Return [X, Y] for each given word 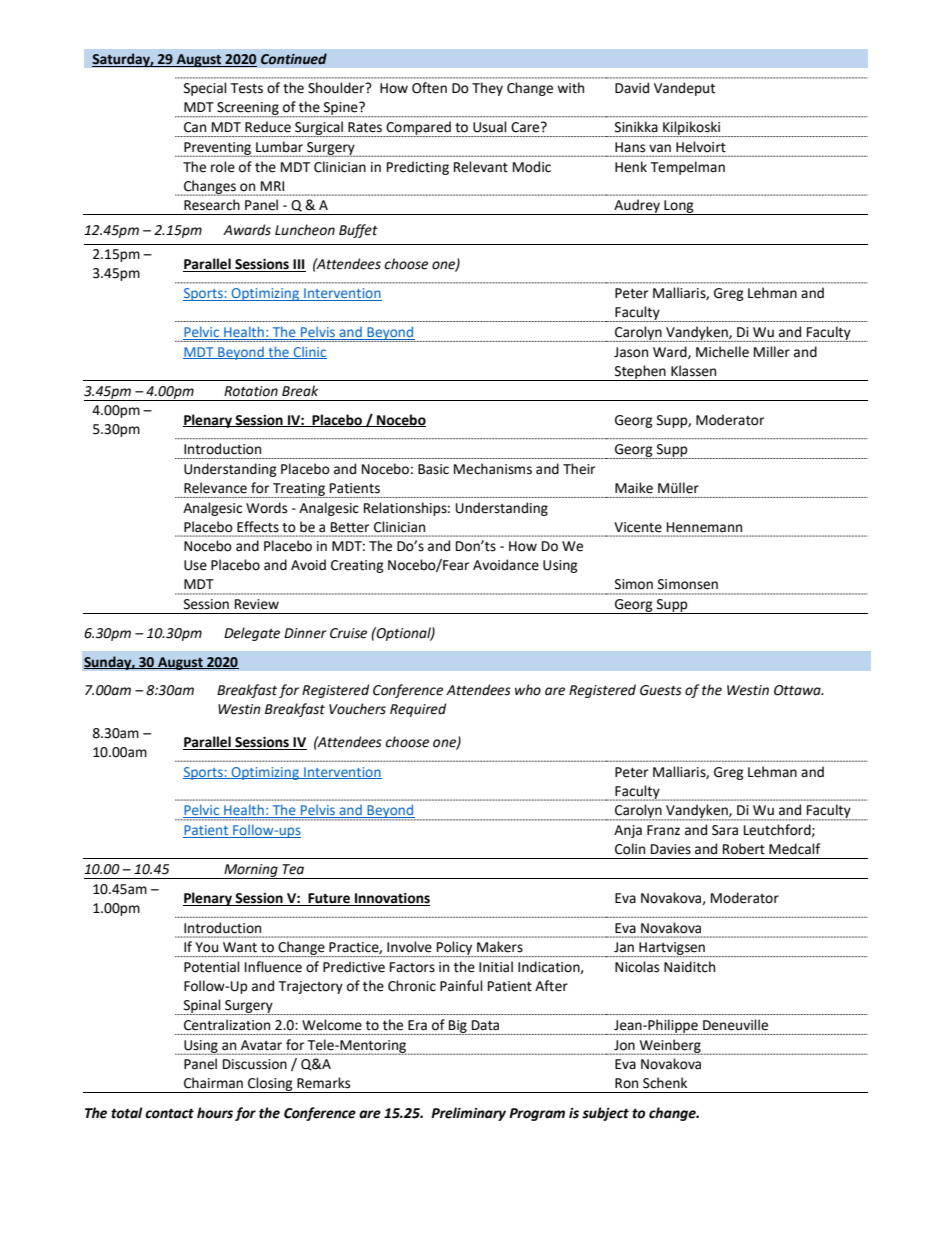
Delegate [252, 634]
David [632, 88]
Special [205, 89]
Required [418, 710]
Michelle [722, 352]
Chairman [213, 1083]
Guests [661, 690]
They [487, 89]
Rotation [251, 391]
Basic [433, 469]
